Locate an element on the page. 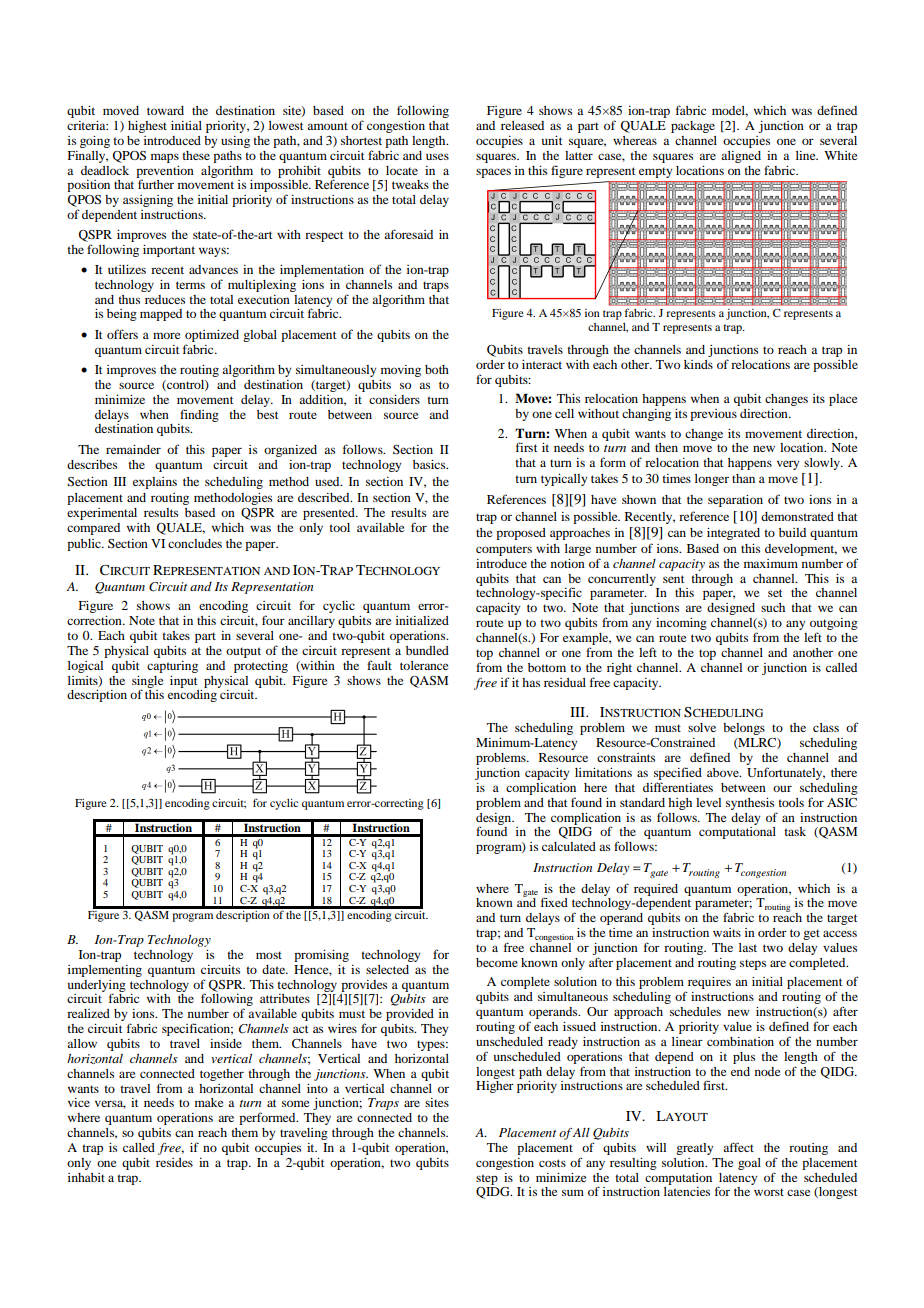 This image has width=924, height=1308. aligned is located at coordinates (741, 157).
